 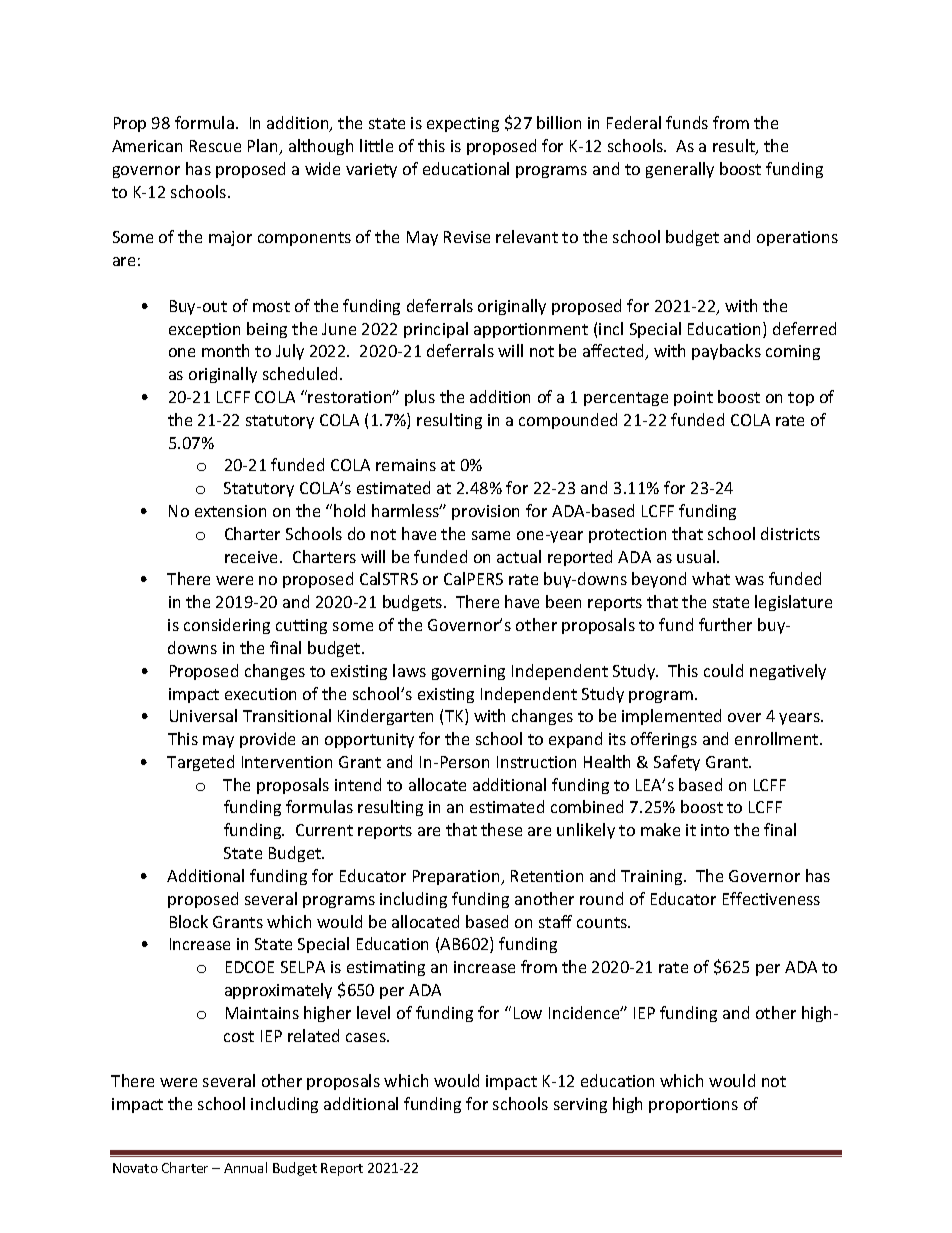 What do you see at coordinates (463, 124) in the image?
I see `expecting` at bounding box center [463, 124].
